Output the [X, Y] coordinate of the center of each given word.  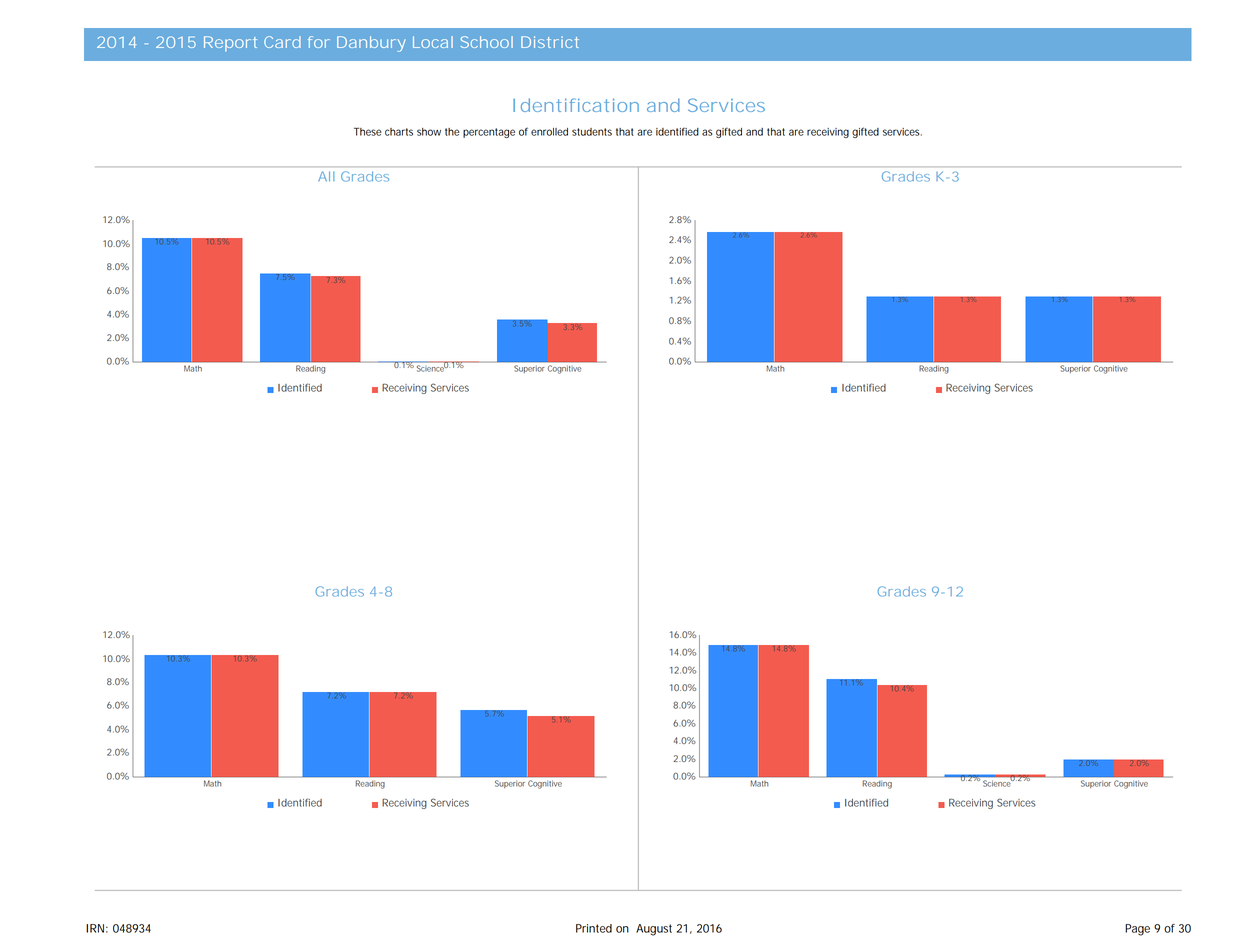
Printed [594, 928]
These [367, 132]
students [592, 132]
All [326, 176]
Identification [576, 105]
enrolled [549, 132]
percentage [489, 133]
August [654, 930]
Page [1137, 930]
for [319, 42]
